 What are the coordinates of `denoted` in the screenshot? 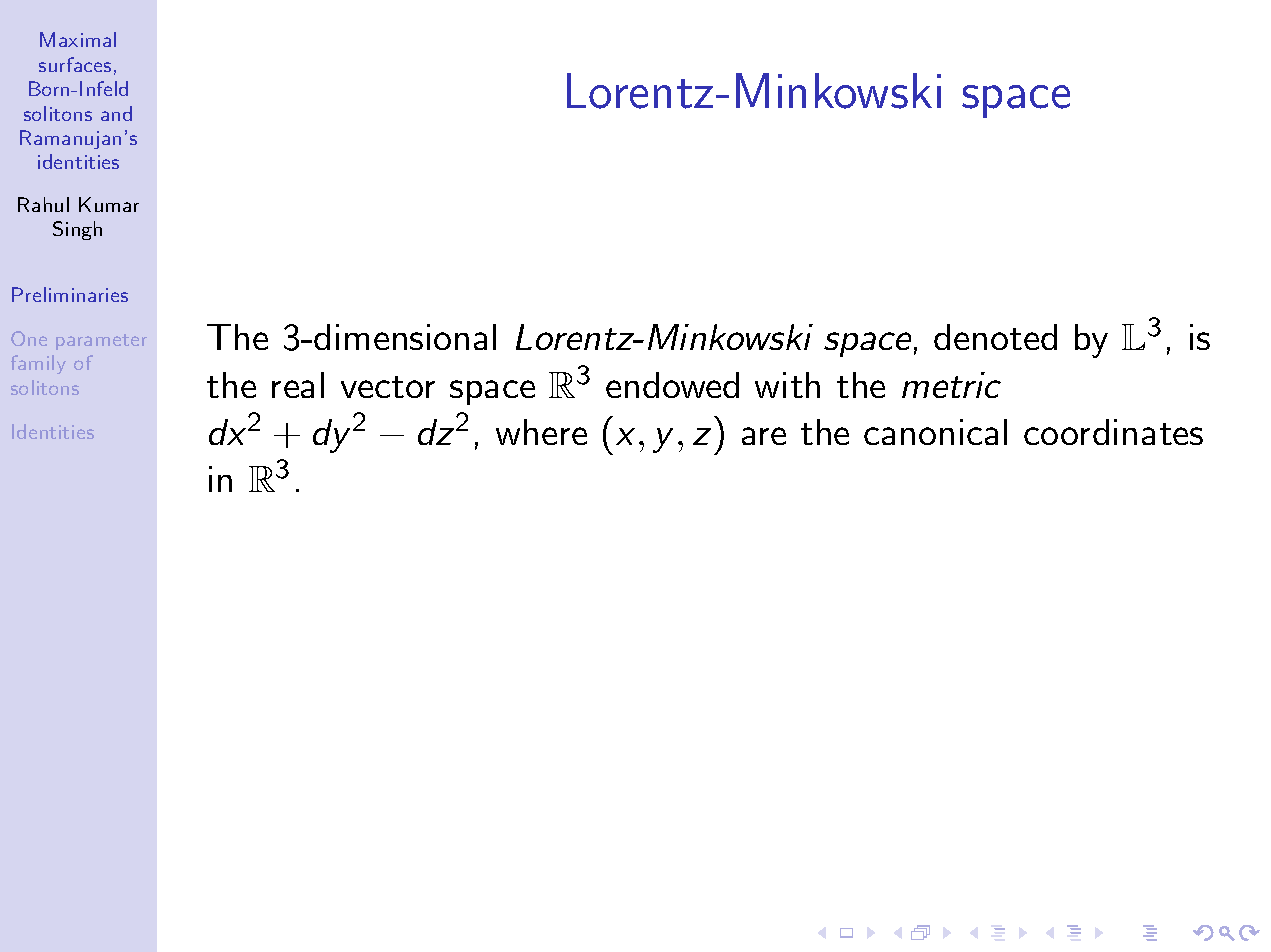 It's located at (995, 337).
